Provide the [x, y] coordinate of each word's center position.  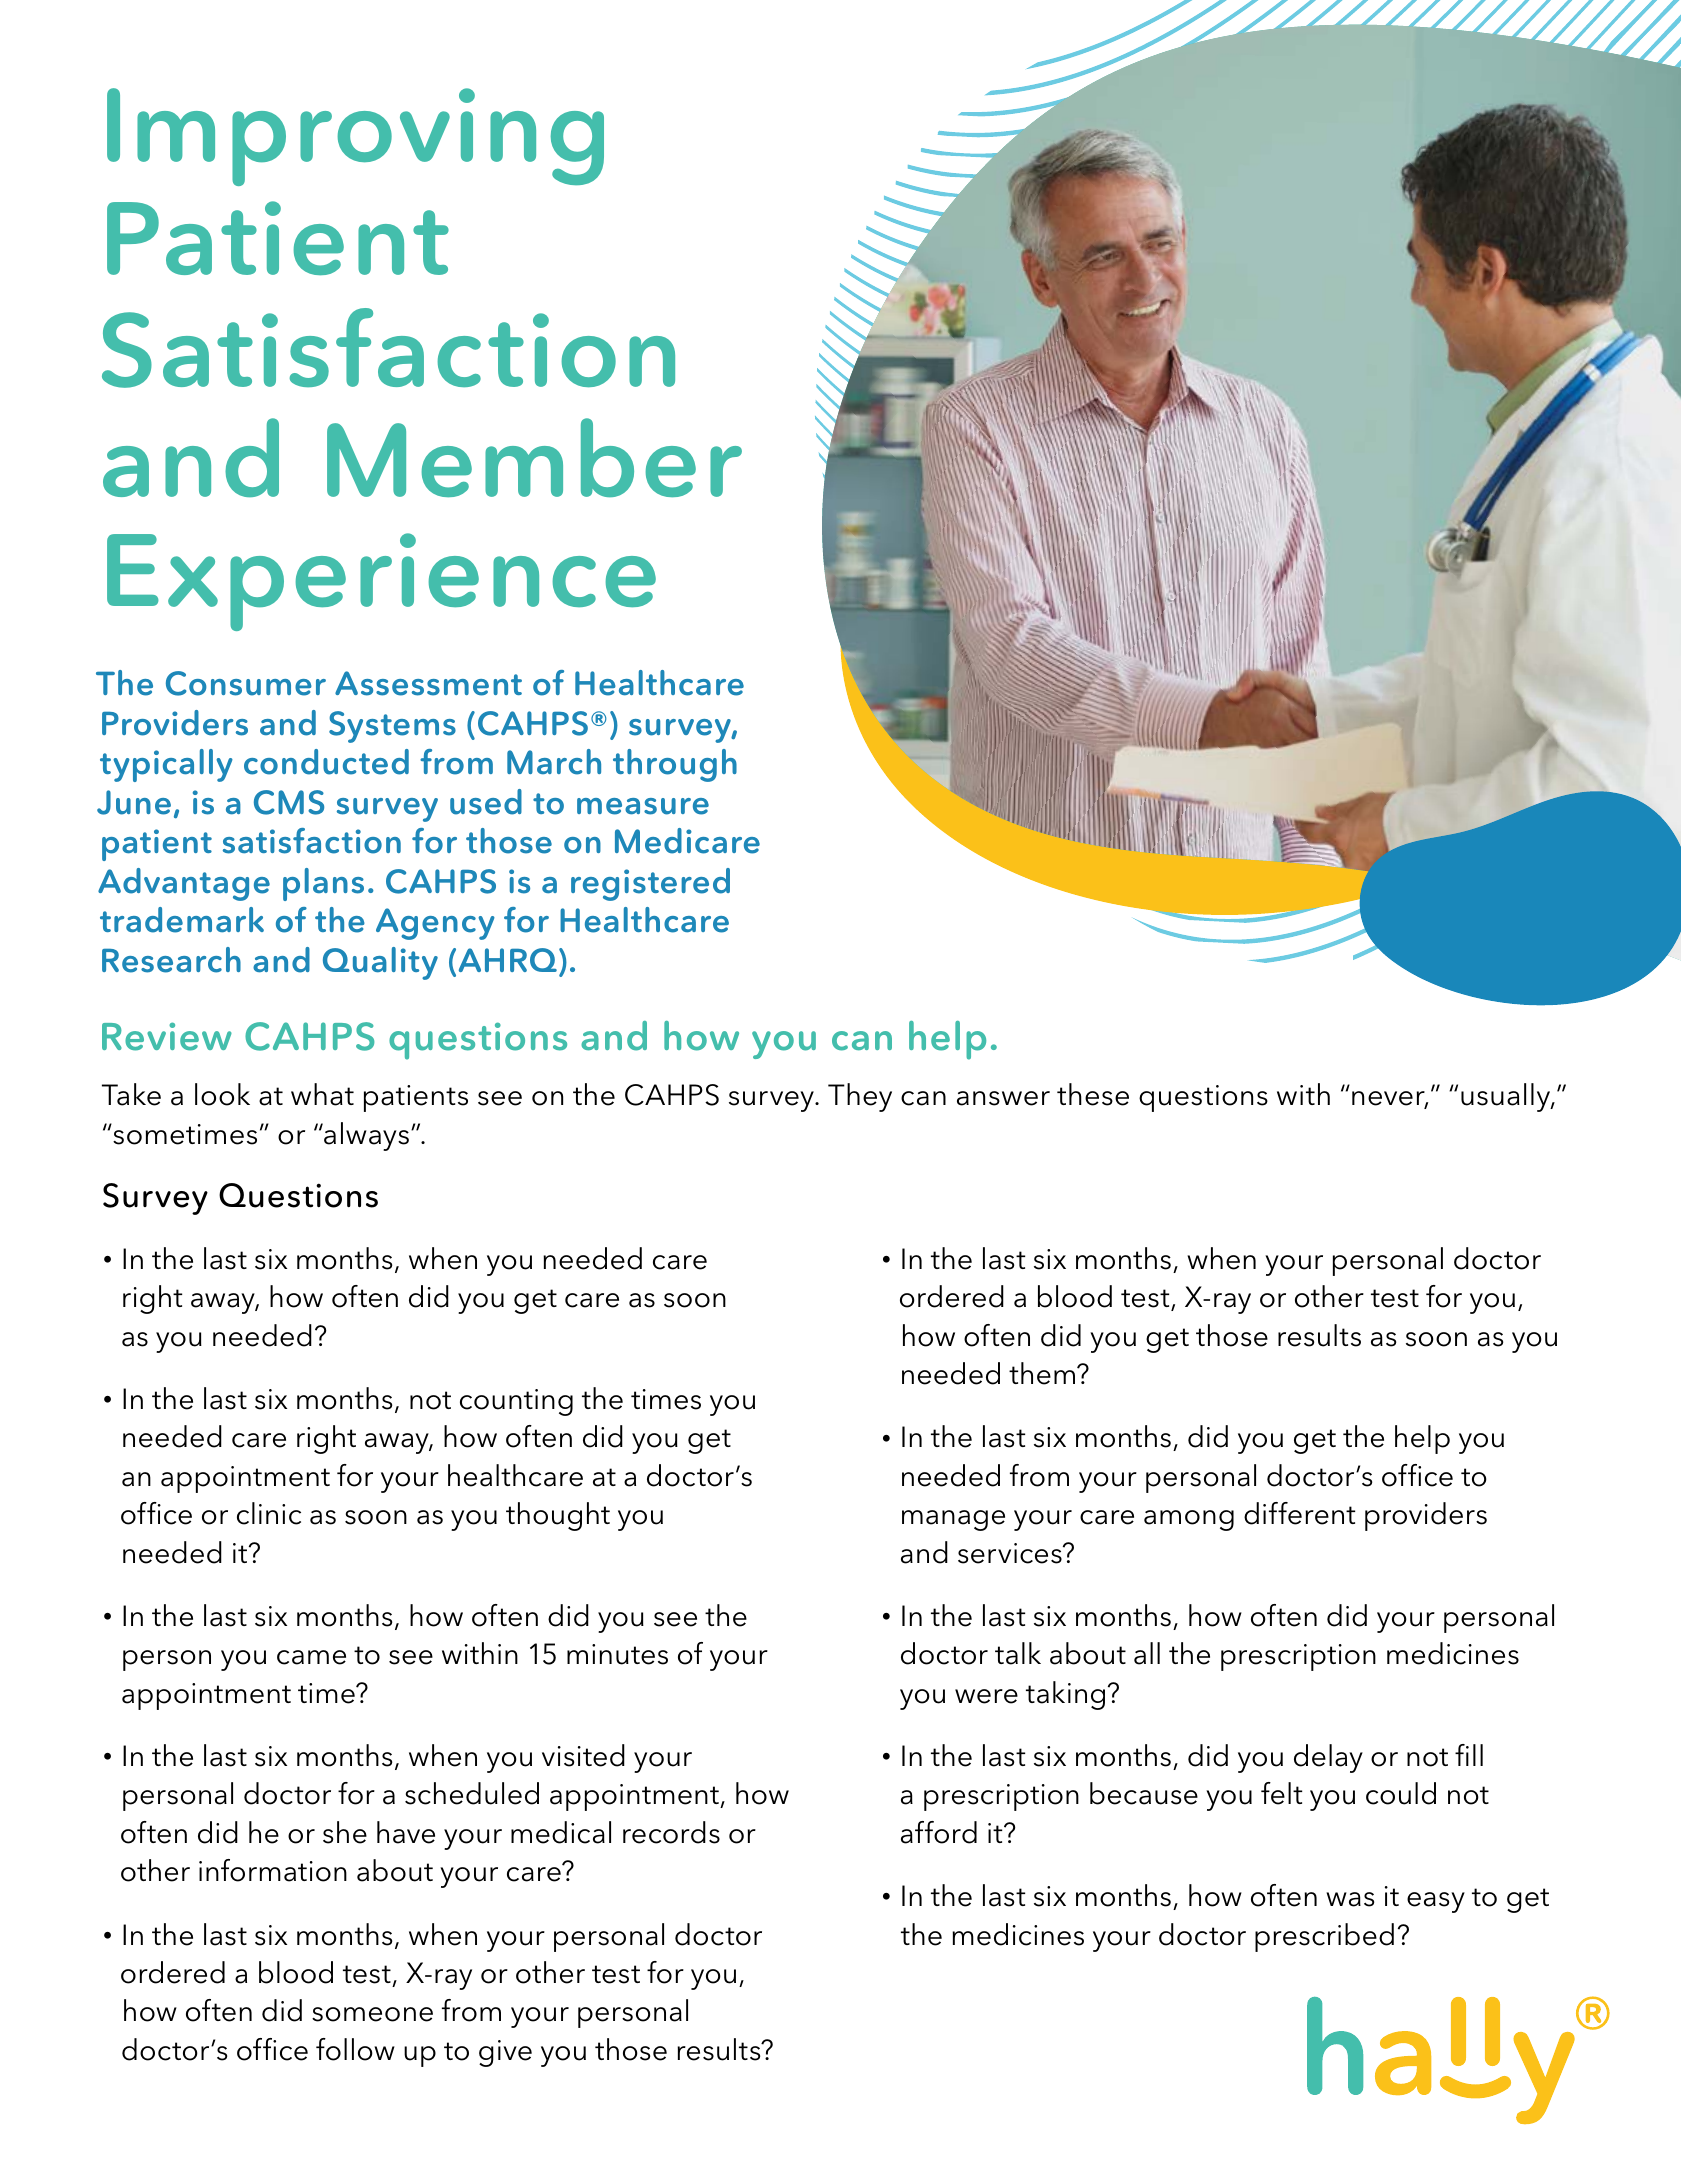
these [1093, 1094]
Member [534, 457]
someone [372, 2014]
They [860, 1097]
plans [323, 884]
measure [643, 806]
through [675, 765]
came [311, 1657]
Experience [381, 582]
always [365, 1136]
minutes [617, 1654]
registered [650, 884]
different [1299, 1513]
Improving [355, 137]
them [1043, 1373]
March [554, 762]
